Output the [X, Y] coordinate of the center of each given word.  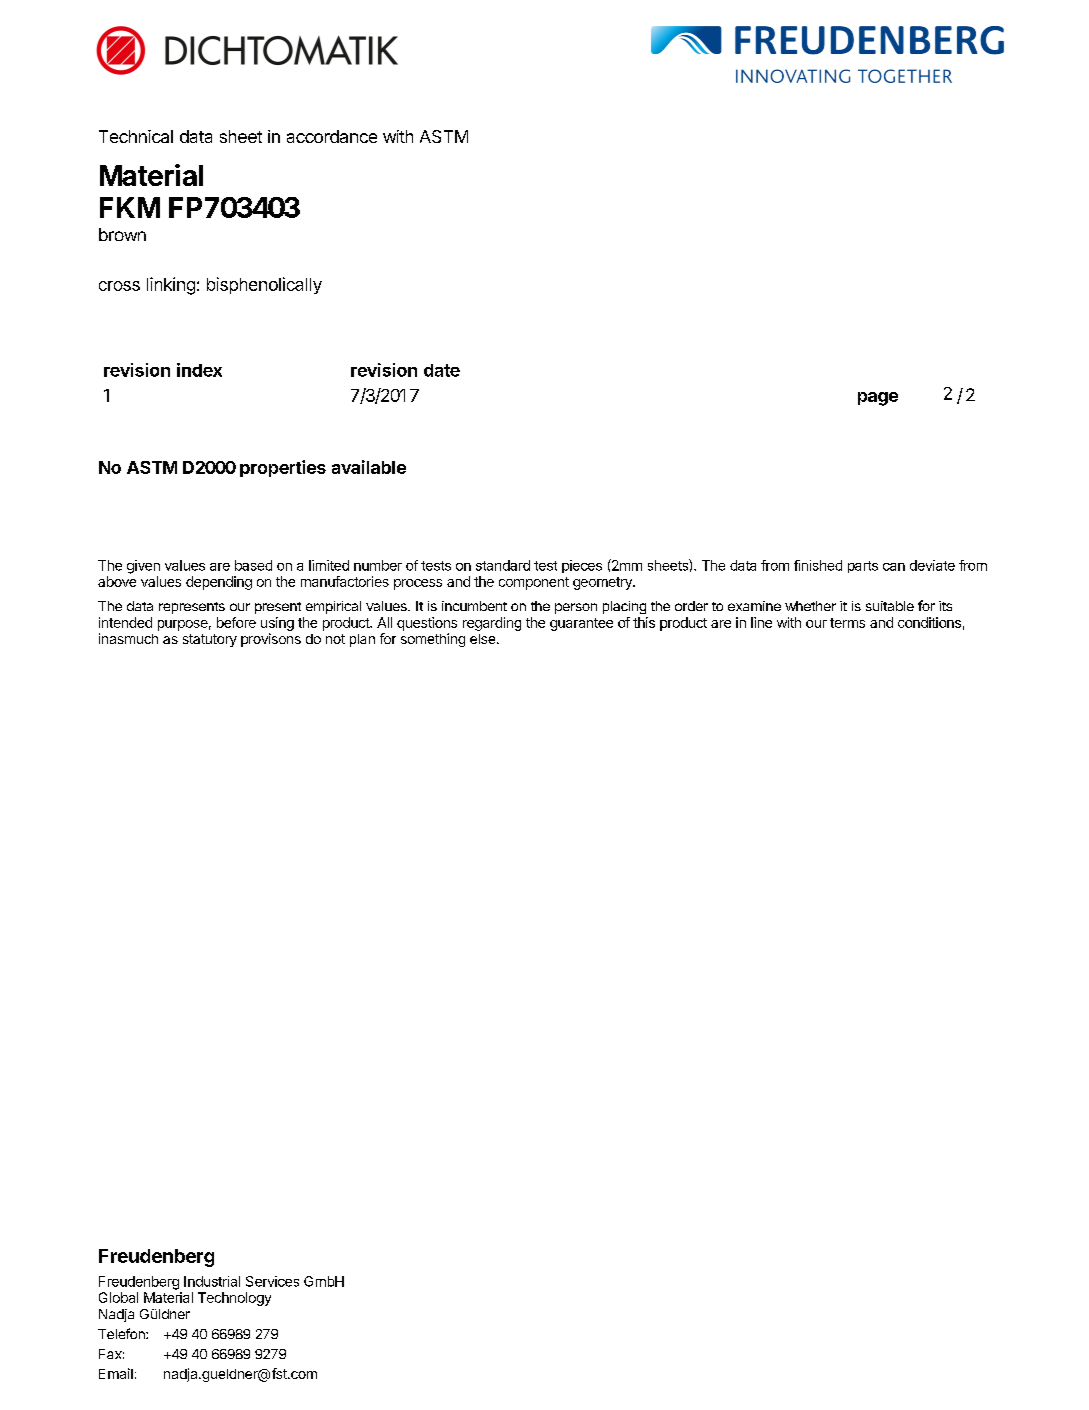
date [442, 370]
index [199, 370]
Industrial [212, 1281]
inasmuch [128, 638]
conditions [929, 622]
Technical [136, 136]
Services [272, 1281]
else [484, 639]
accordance [332, 136]
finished [818, 565]
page [878, 399]
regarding [492, 624]
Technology [234, 1299]
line [761, 622]
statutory [210, 640]
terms [847, 623]
